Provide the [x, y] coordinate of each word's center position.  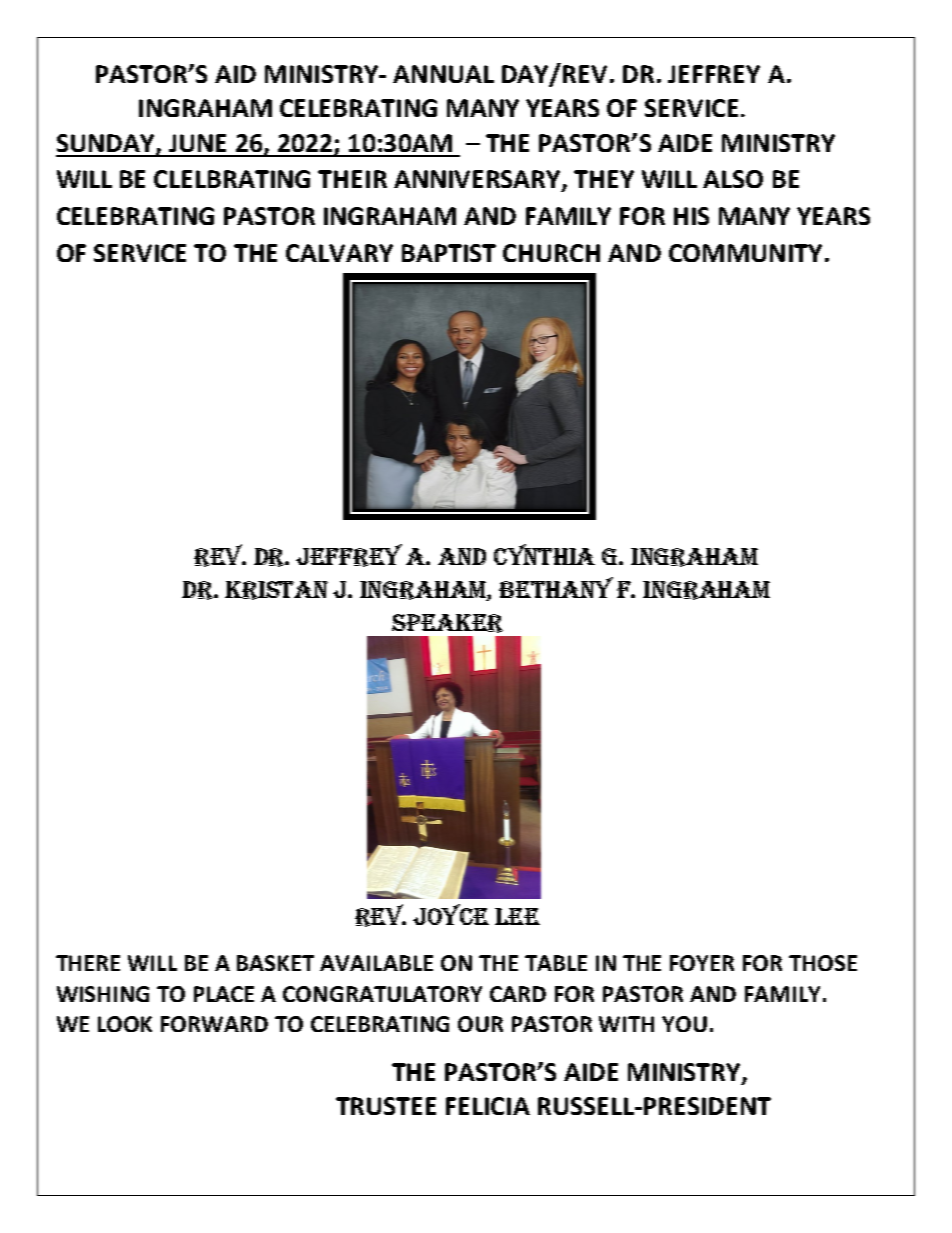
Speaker [447, 623]
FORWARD [214, 1024]
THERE [88, 963]
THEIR [352, 179]
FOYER [702, 963]
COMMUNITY [745, 253]
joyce [451, 914]
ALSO [733, 179]
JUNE [197, 143]
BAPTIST [449, 253]
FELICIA [488, 1106]
